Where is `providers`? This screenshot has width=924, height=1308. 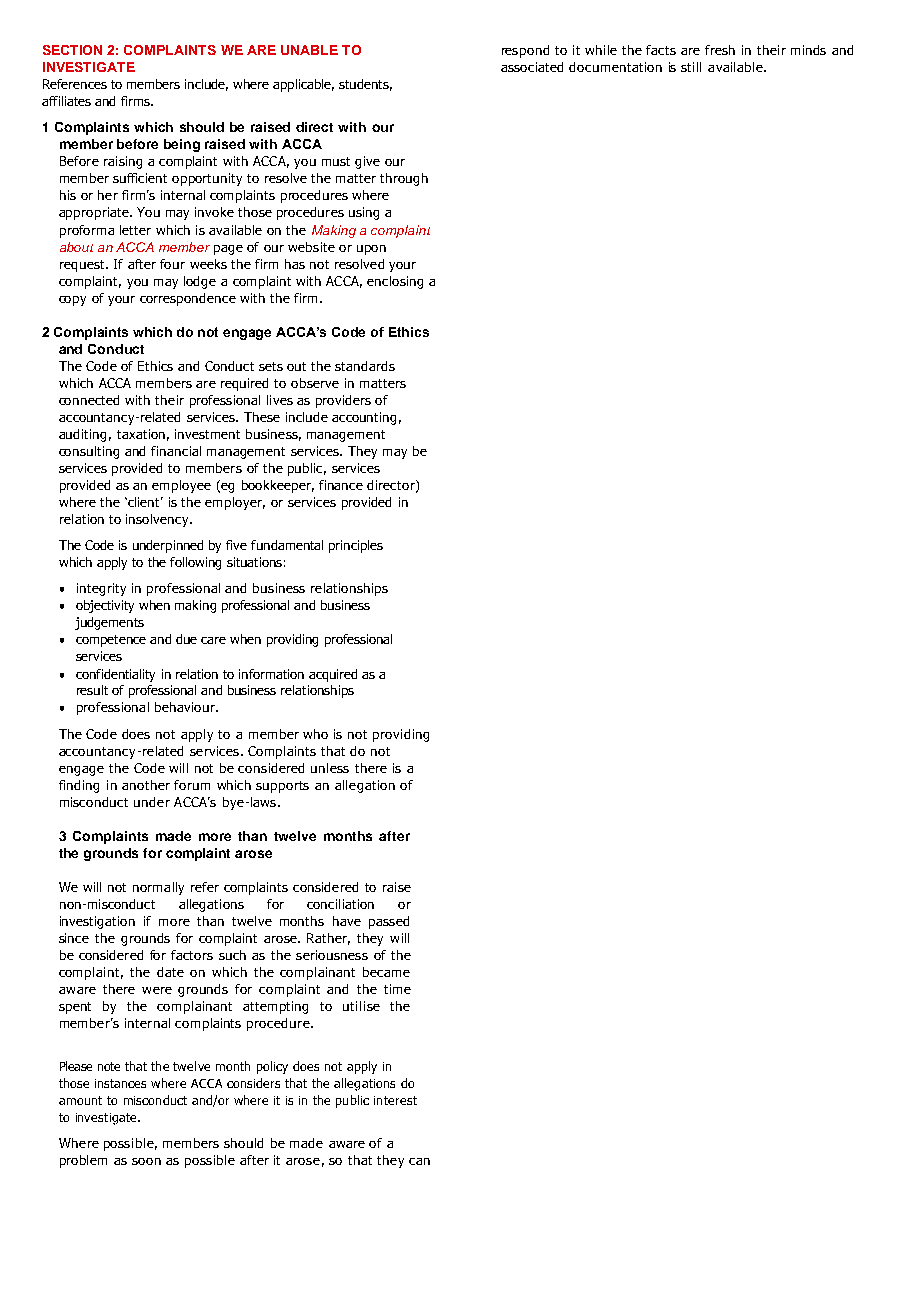 providers is located at coordinates (343, 401).
